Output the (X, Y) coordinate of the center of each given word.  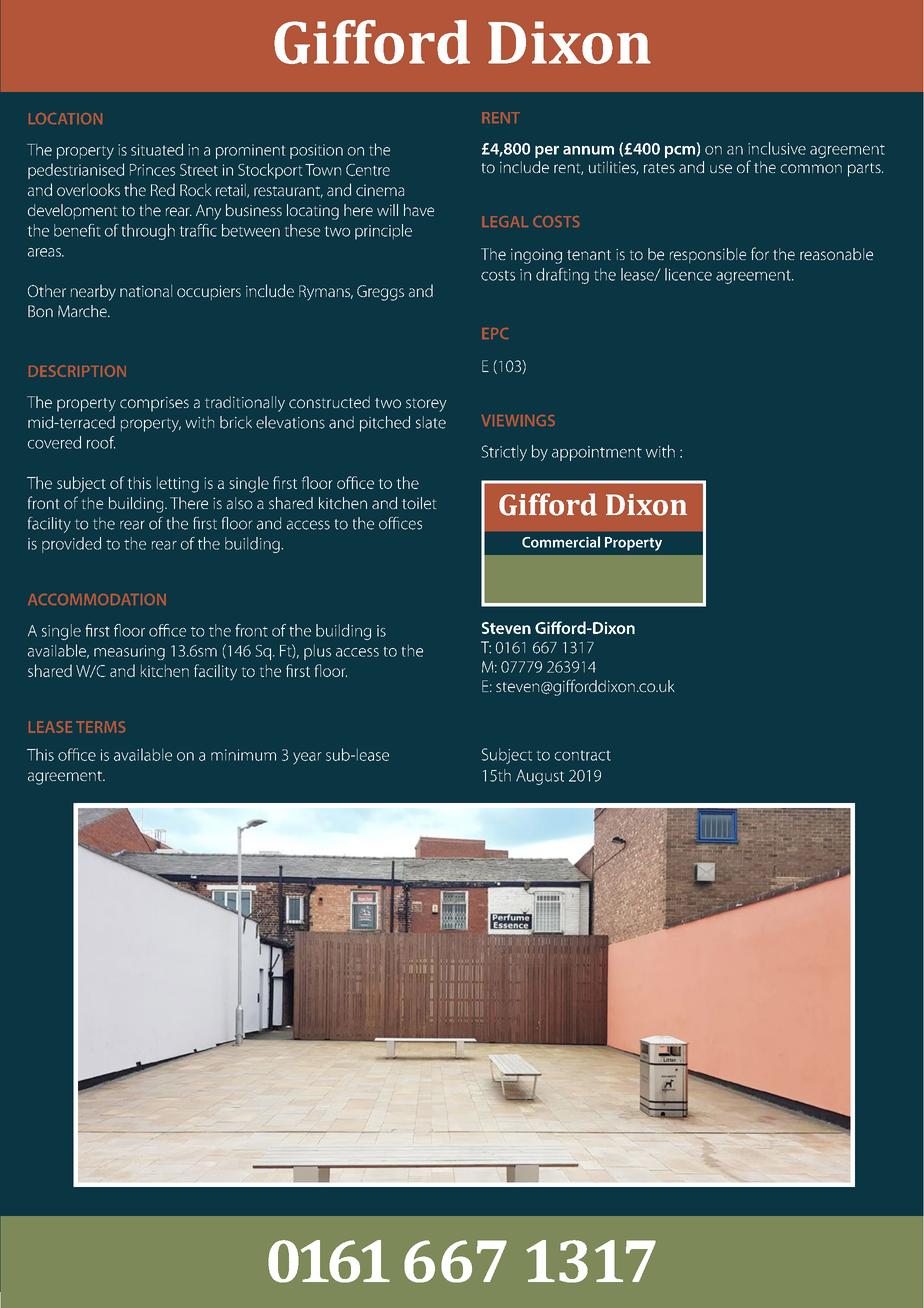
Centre (368, 170)
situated (157, 149)
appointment (597, 453)
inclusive (777, 148)
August (540, 777)
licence (688, 274)
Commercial (561, 542)
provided (71, 545)
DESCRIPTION (77, 371)
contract (583, 755)
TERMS (100, 727)
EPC (495, 333)
